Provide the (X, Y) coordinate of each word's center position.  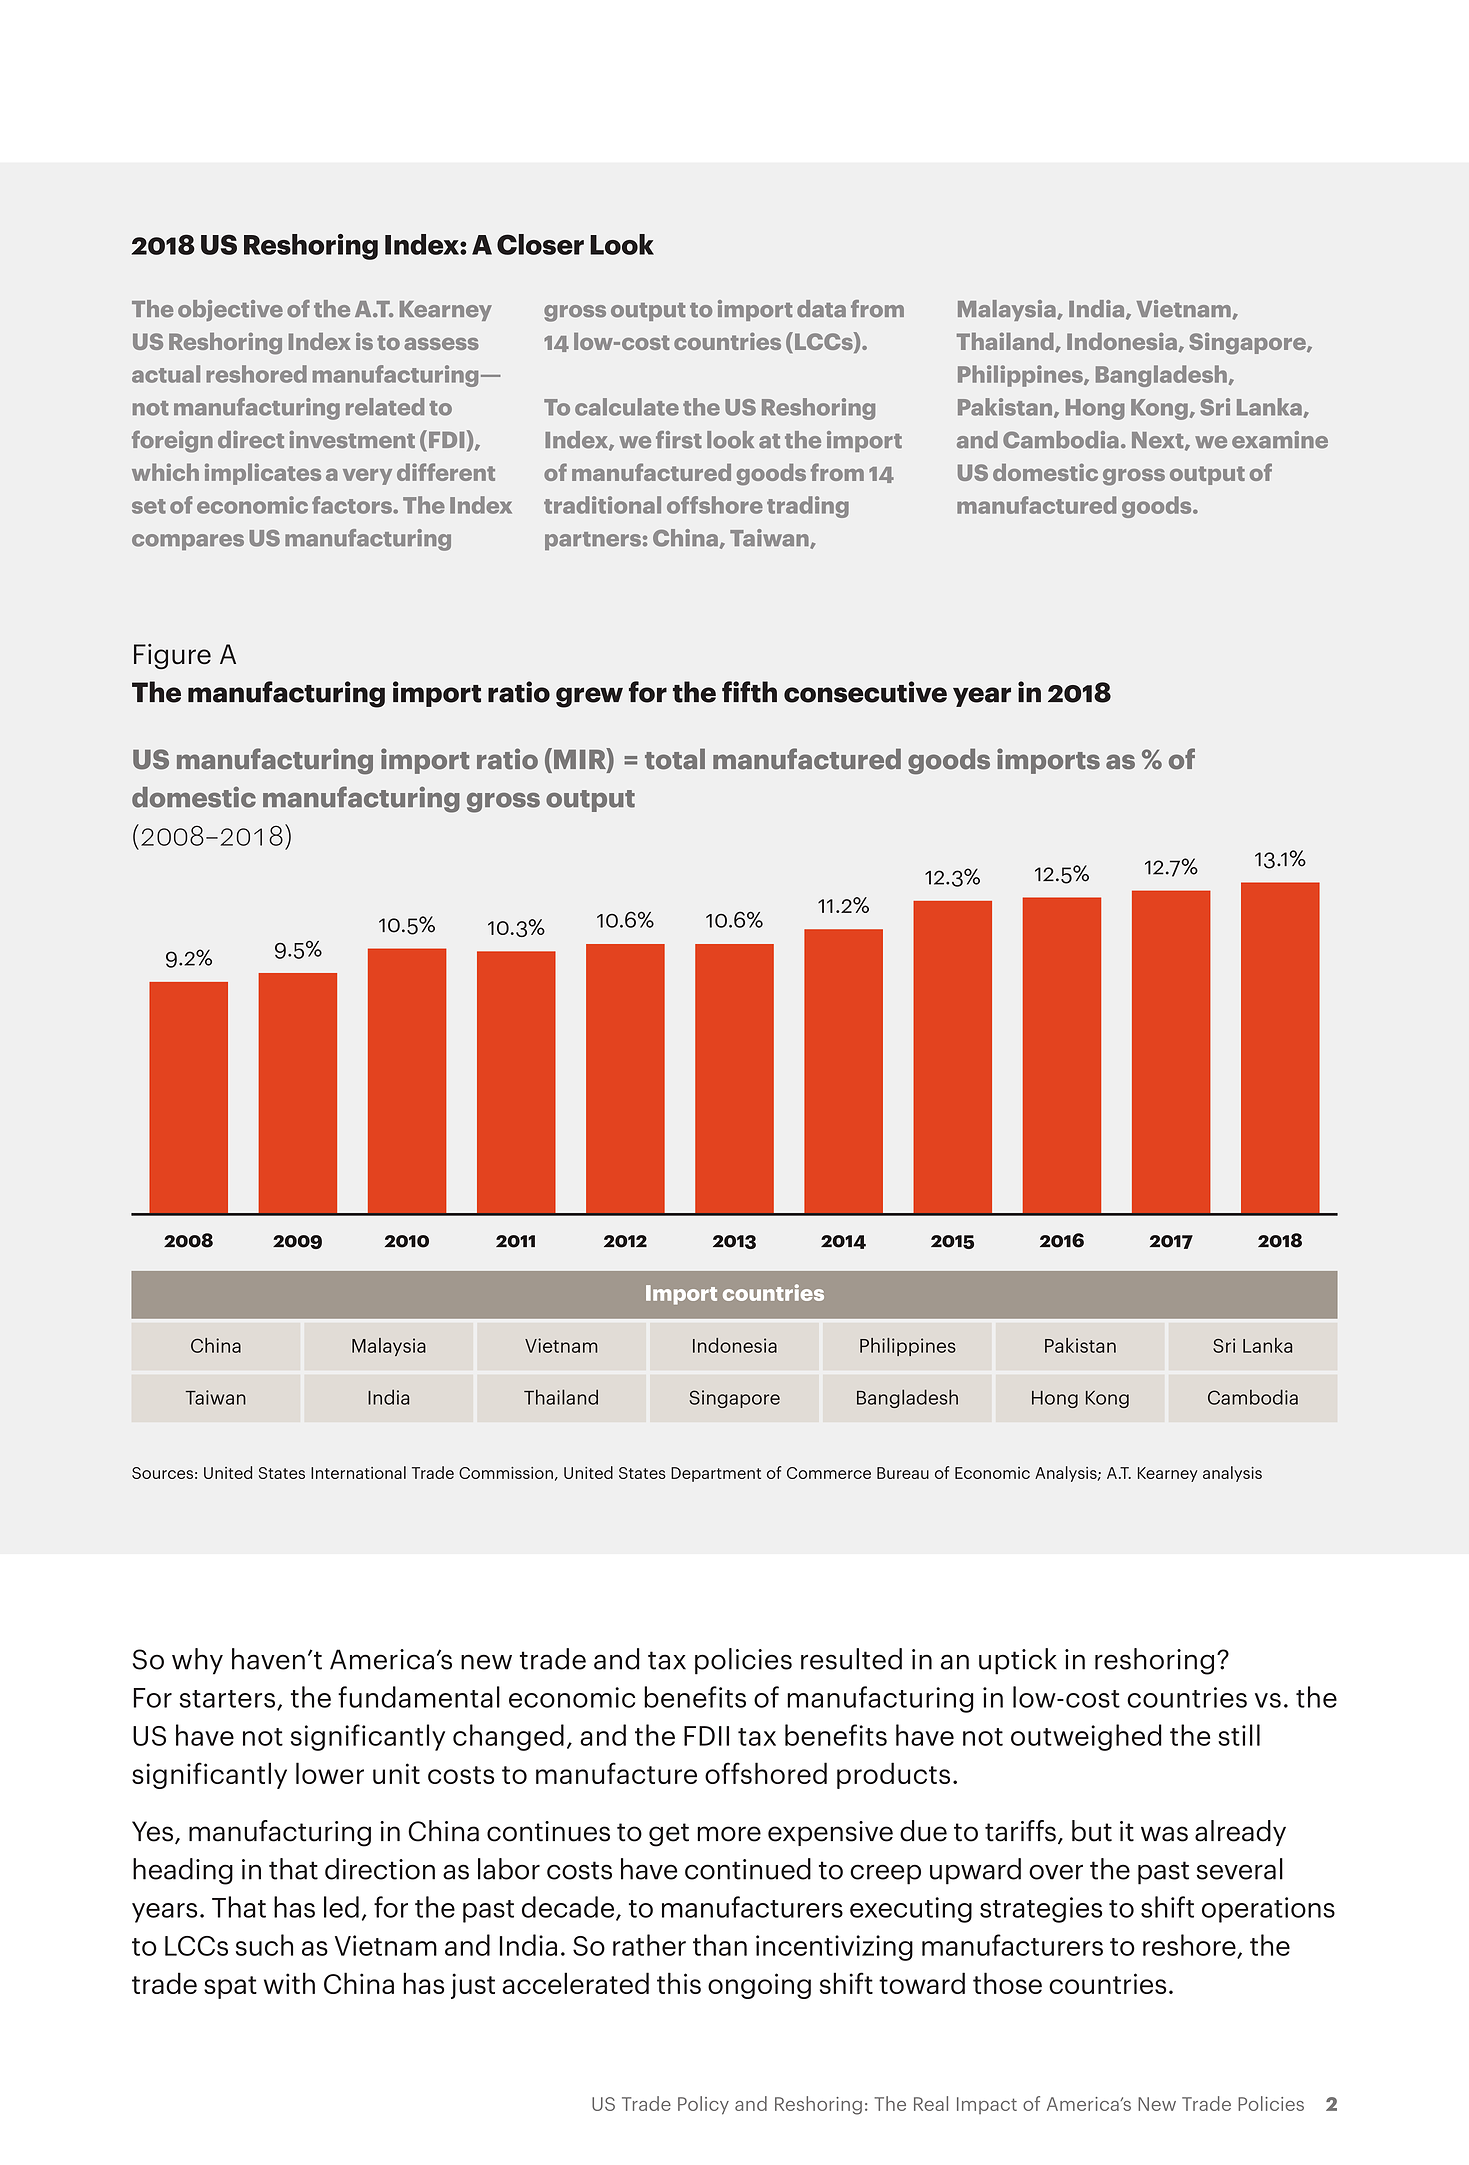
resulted (851, 1659)
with (289, 1983)
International (358, 1472)
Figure (172, 656)
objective (230, 311)
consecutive (865, 692)
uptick (1018, 1661)
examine (1280, 440)
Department (716, 1474)
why (197, 1661)
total (675, 759)
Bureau (903, 1473)
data (821, 309)
